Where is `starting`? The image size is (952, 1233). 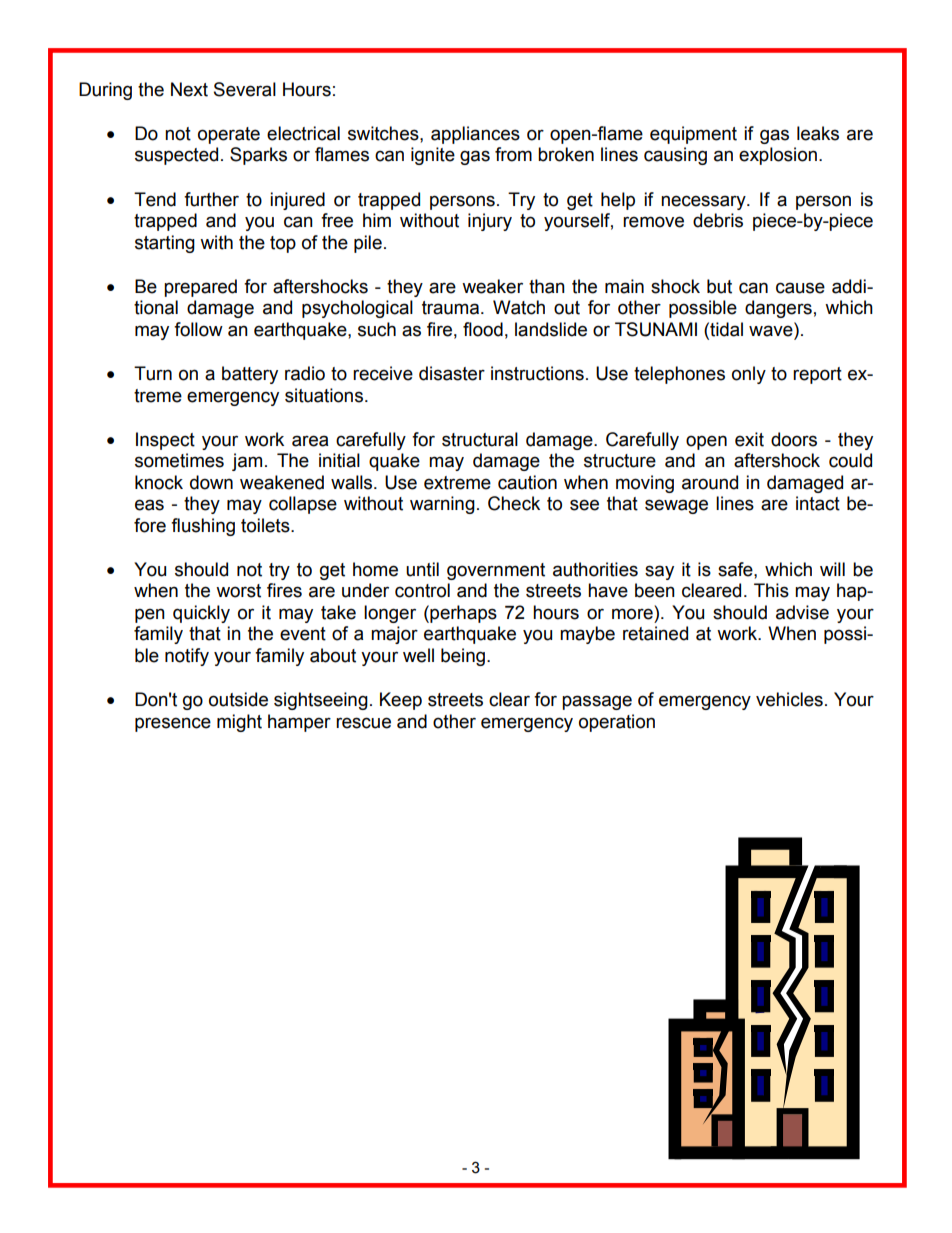 starting is located at coordinates (165, 244).
